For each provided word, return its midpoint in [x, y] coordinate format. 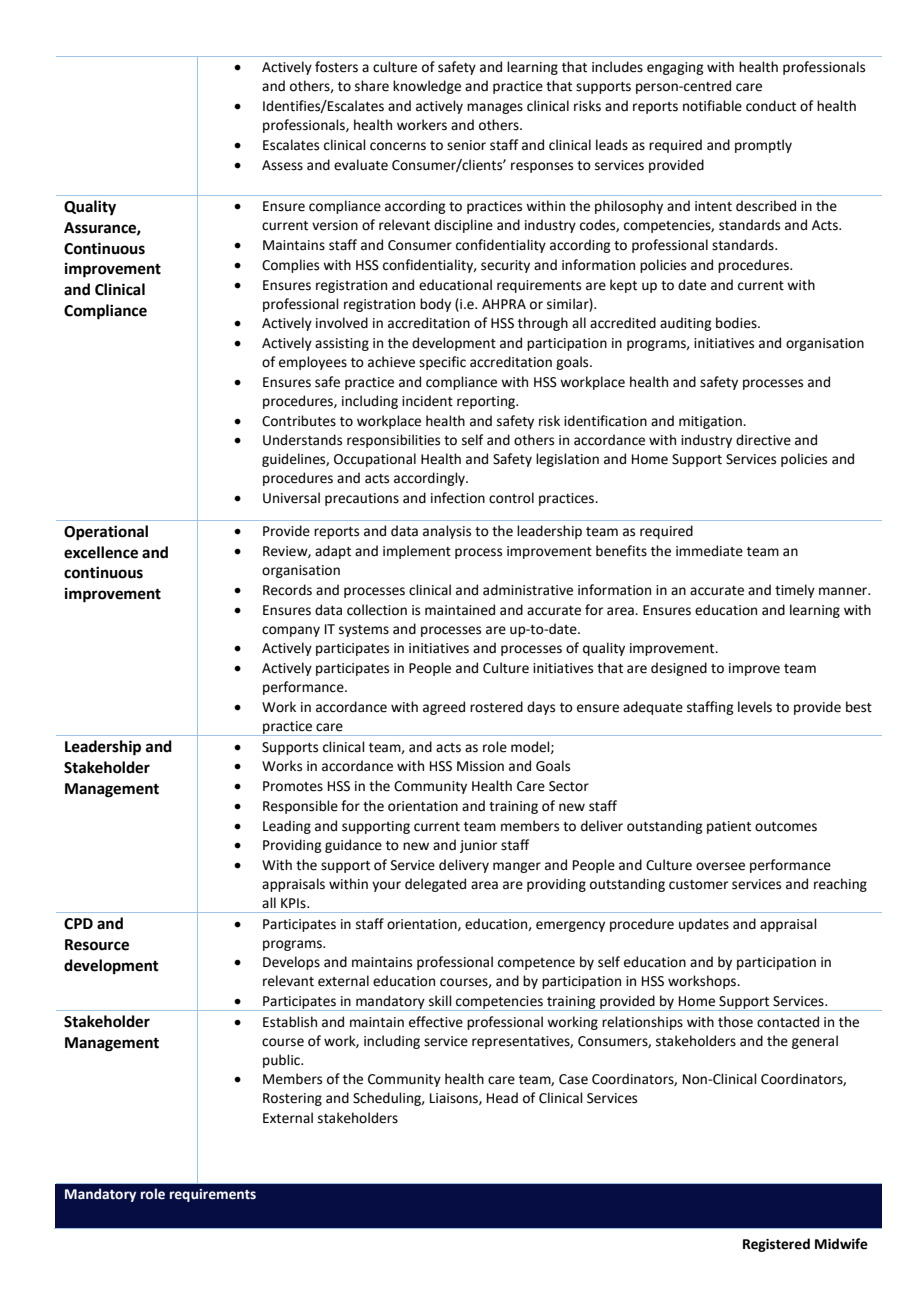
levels [755, 707]
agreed [444, 708]
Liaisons [455, 1099]
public [282, 1061]
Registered [776, 1245]
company [291, 631]
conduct [771, 106]
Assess [282, 165]
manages [495, 108]
